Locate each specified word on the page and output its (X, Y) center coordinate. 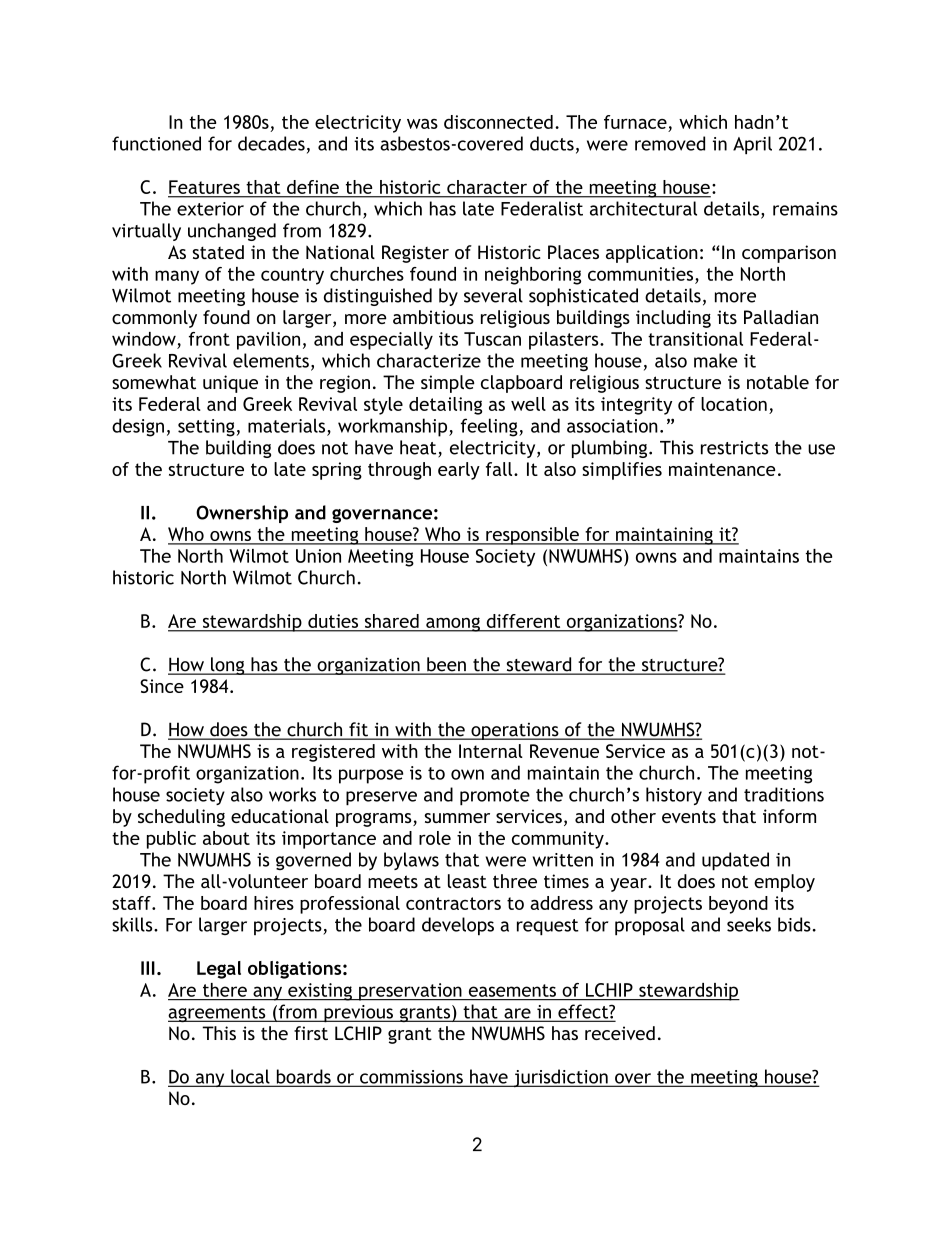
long (228, 666)
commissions (411, 1078)
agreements (218, 1014)
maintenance (722, 469)
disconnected (498, 122)
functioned (156, 143)
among (453, 624)
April (752, 145)
